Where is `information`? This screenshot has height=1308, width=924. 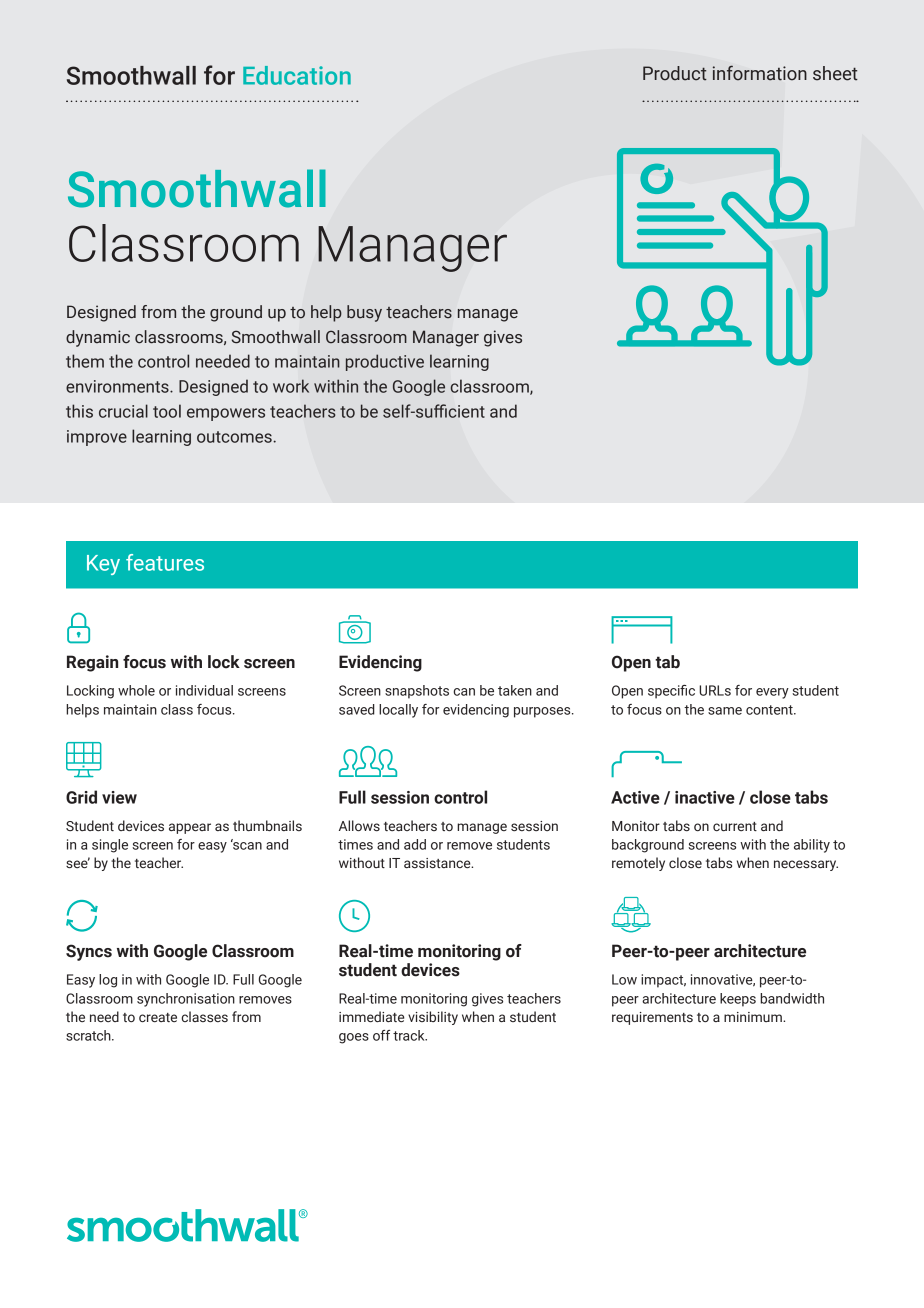
information is located at coordinates (760, 73).
